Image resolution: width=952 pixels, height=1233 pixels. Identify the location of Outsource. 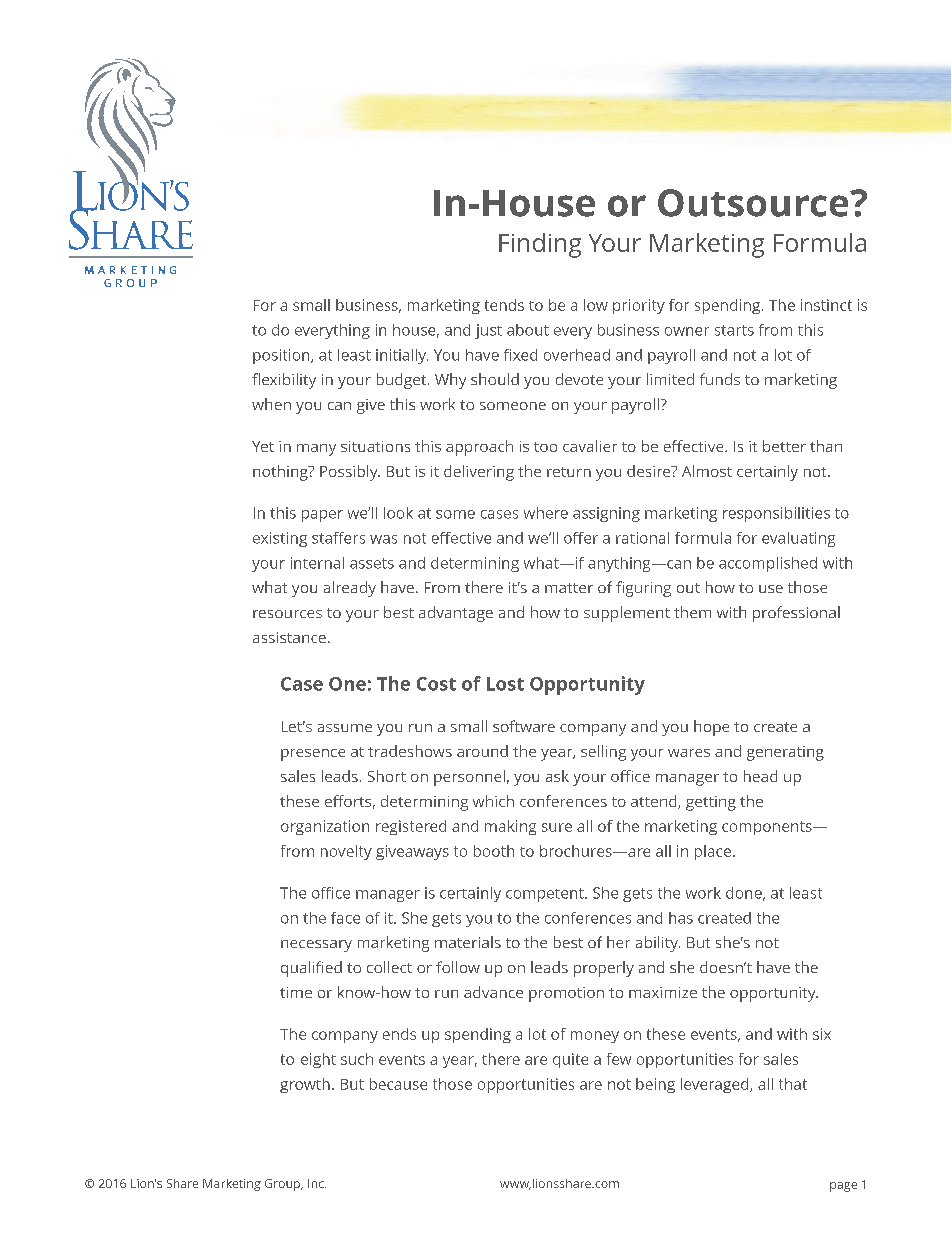
(754, 203).
